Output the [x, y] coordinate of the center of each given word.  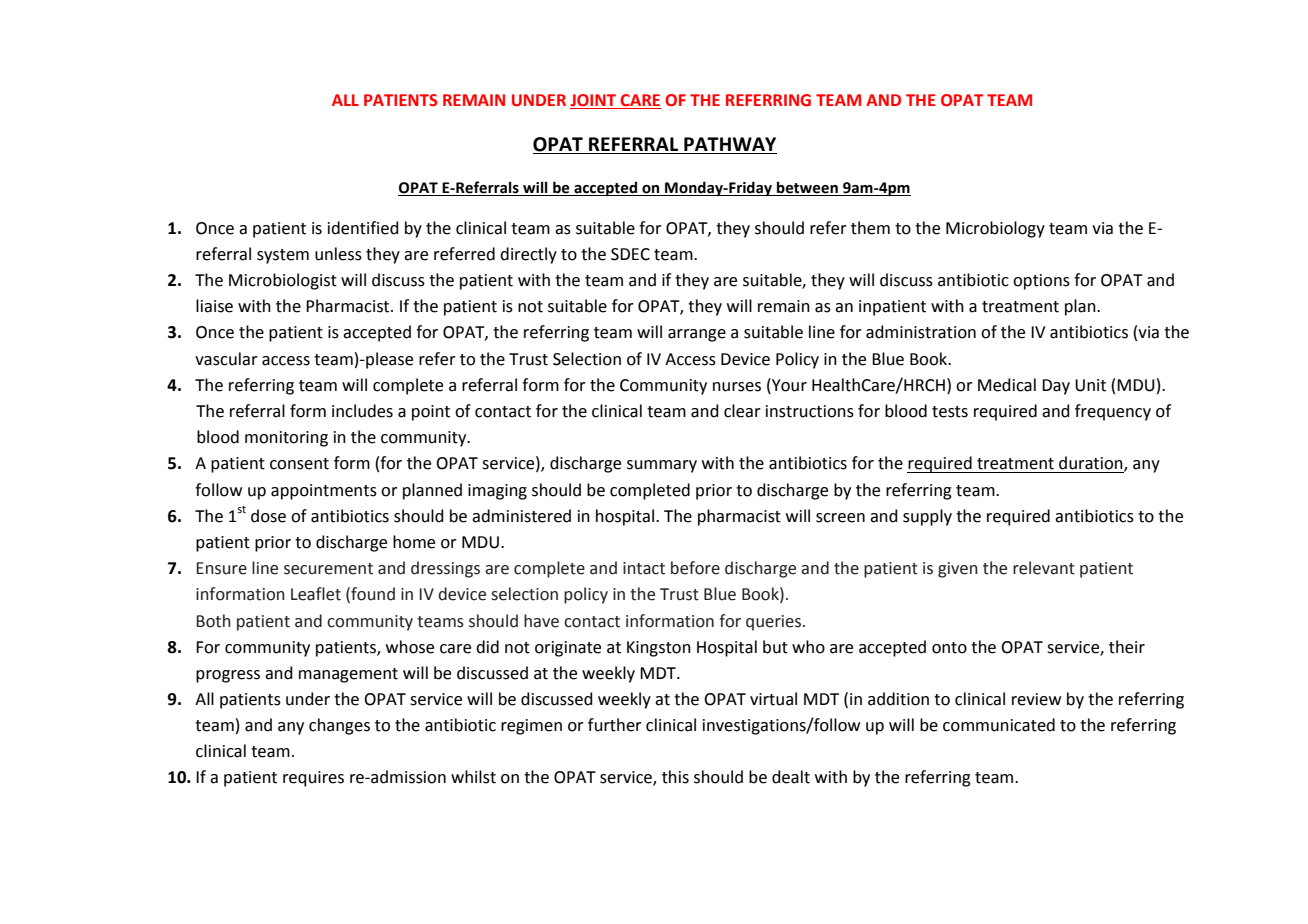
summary [662, 466]
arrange [697, 335]
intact [644, 568]
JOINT [594, 101]
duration [1092, 464]
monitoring [286, 439]
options [1041, 282]
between [807, 188]
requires [313, 779]
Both [213, 621]
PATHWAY [730, 144]
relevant [1044, 568]
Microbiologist [283, 281]
